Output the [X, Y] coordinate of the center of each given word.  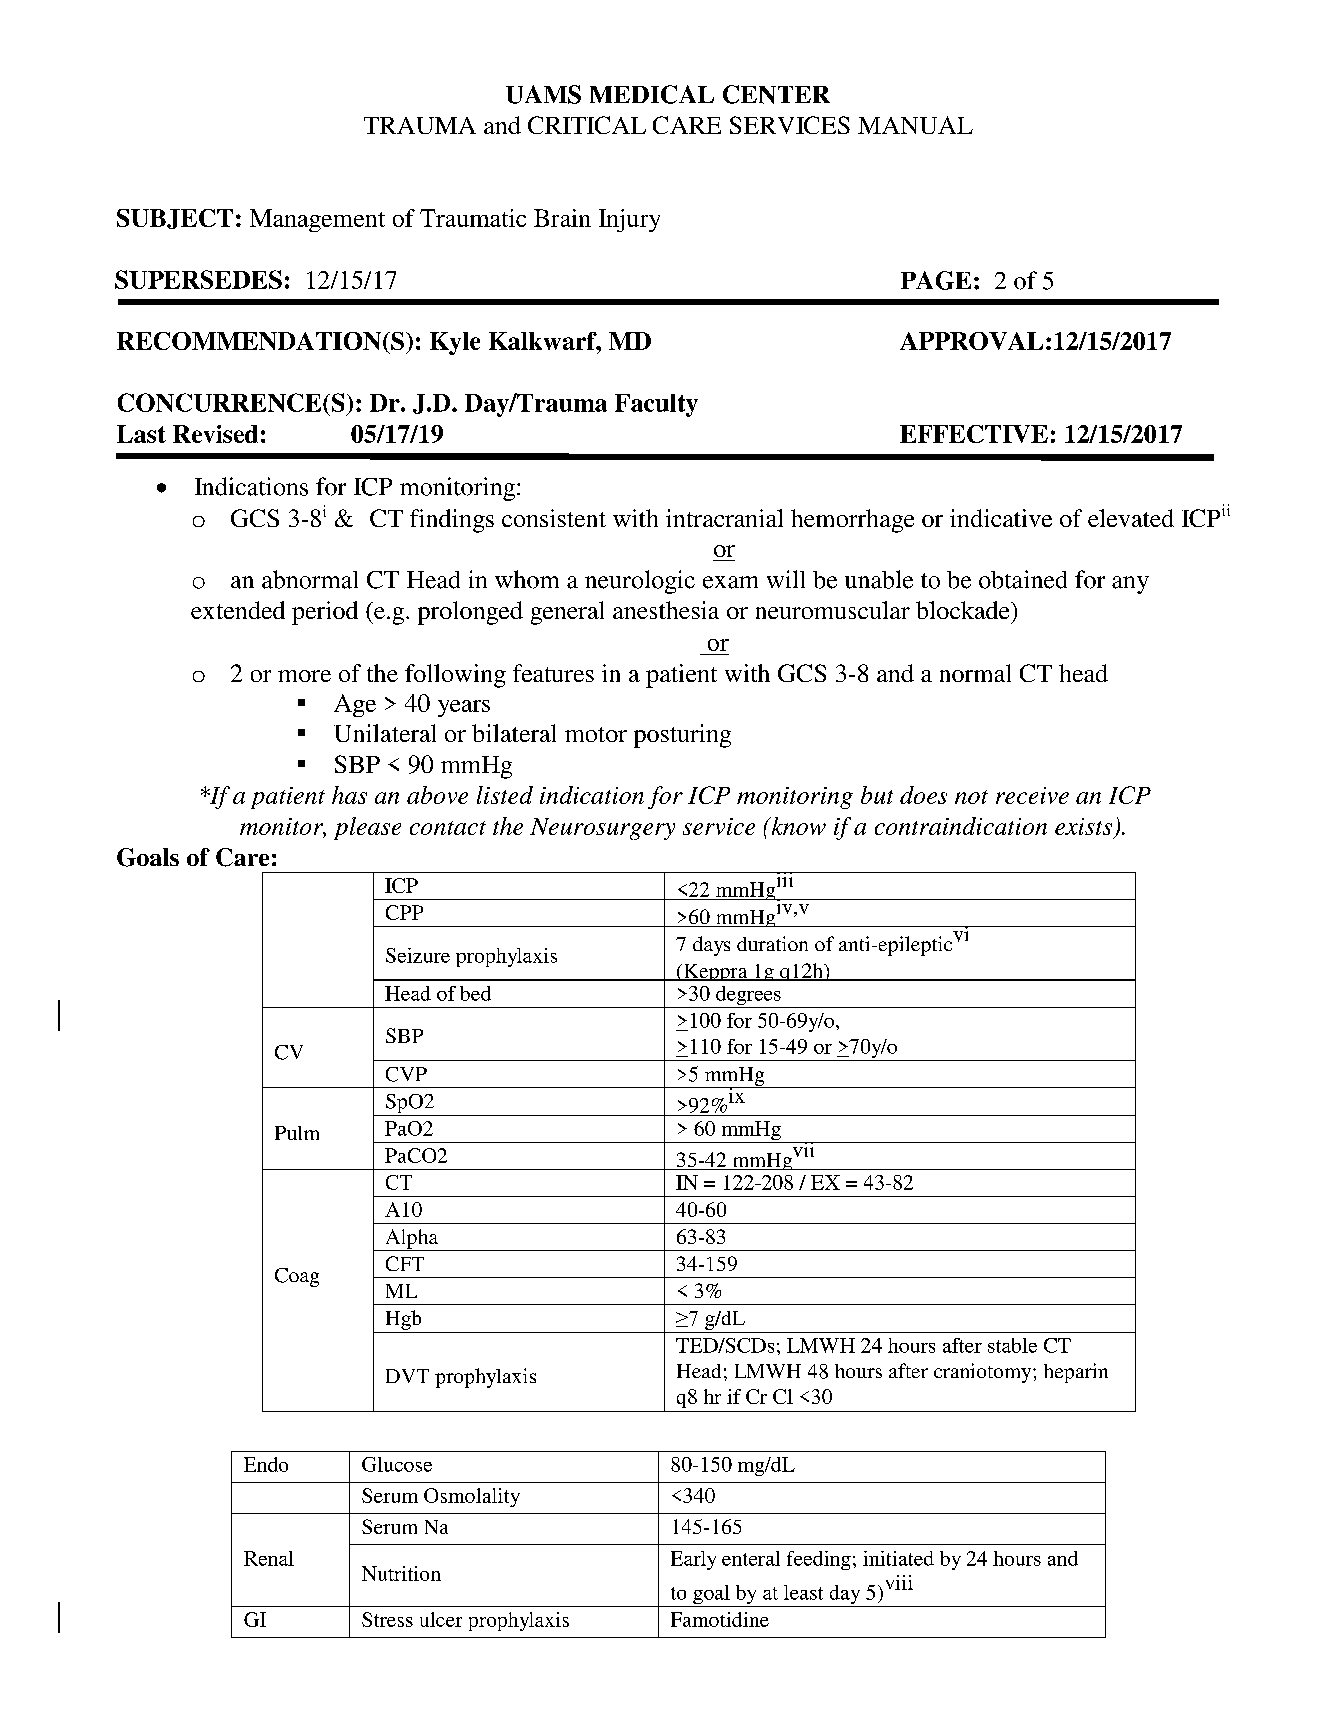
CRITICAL [587, 125]
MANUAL [915, 125]
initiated [898, 1558]
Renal [269, 1558]
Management [317, 220]
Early [693, 1560]
